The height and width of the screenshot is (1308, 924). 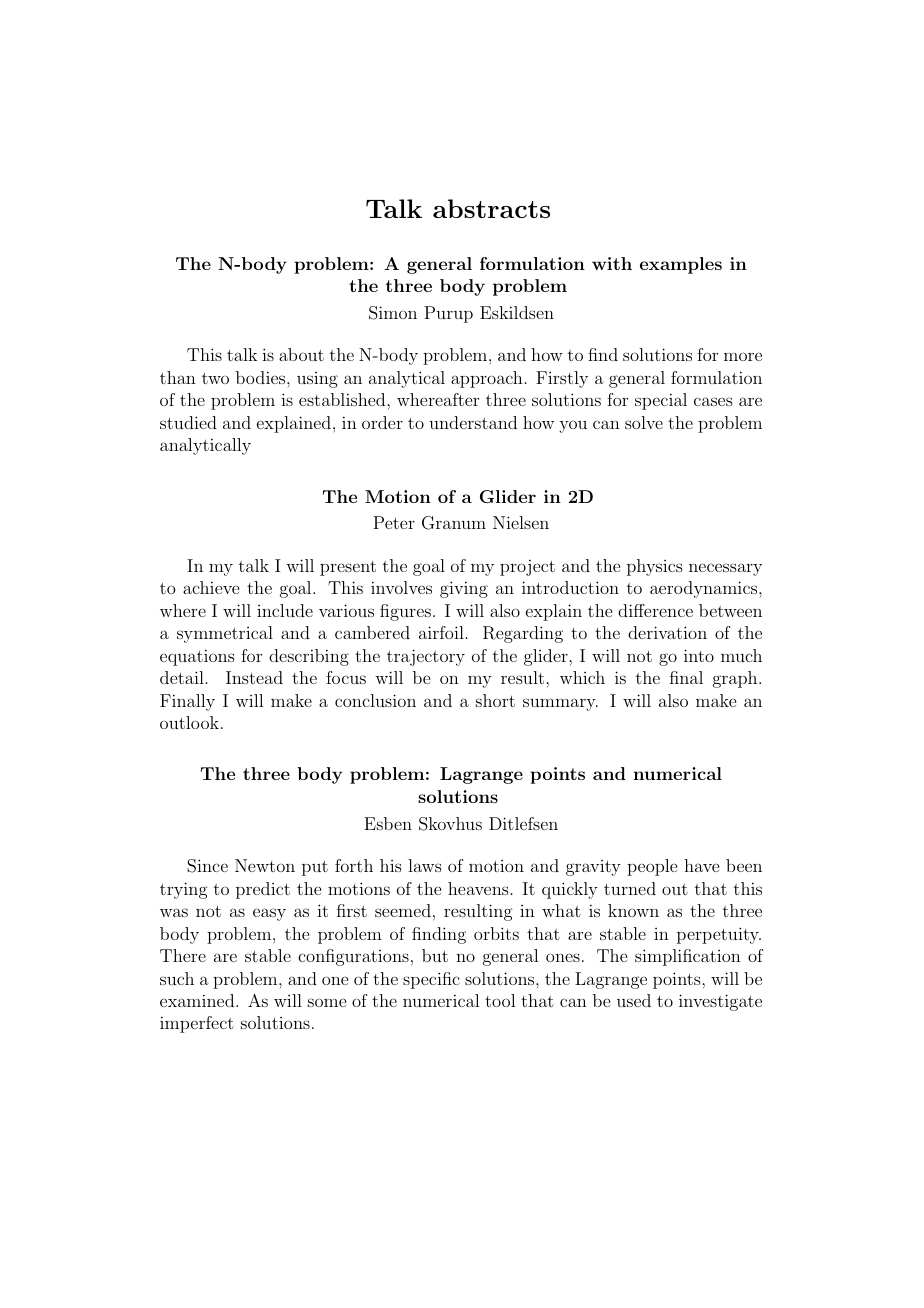 What do you see at coordinates (265, 865) in the screenshot?
I see `Newton` at bounding box center [265, 865].
